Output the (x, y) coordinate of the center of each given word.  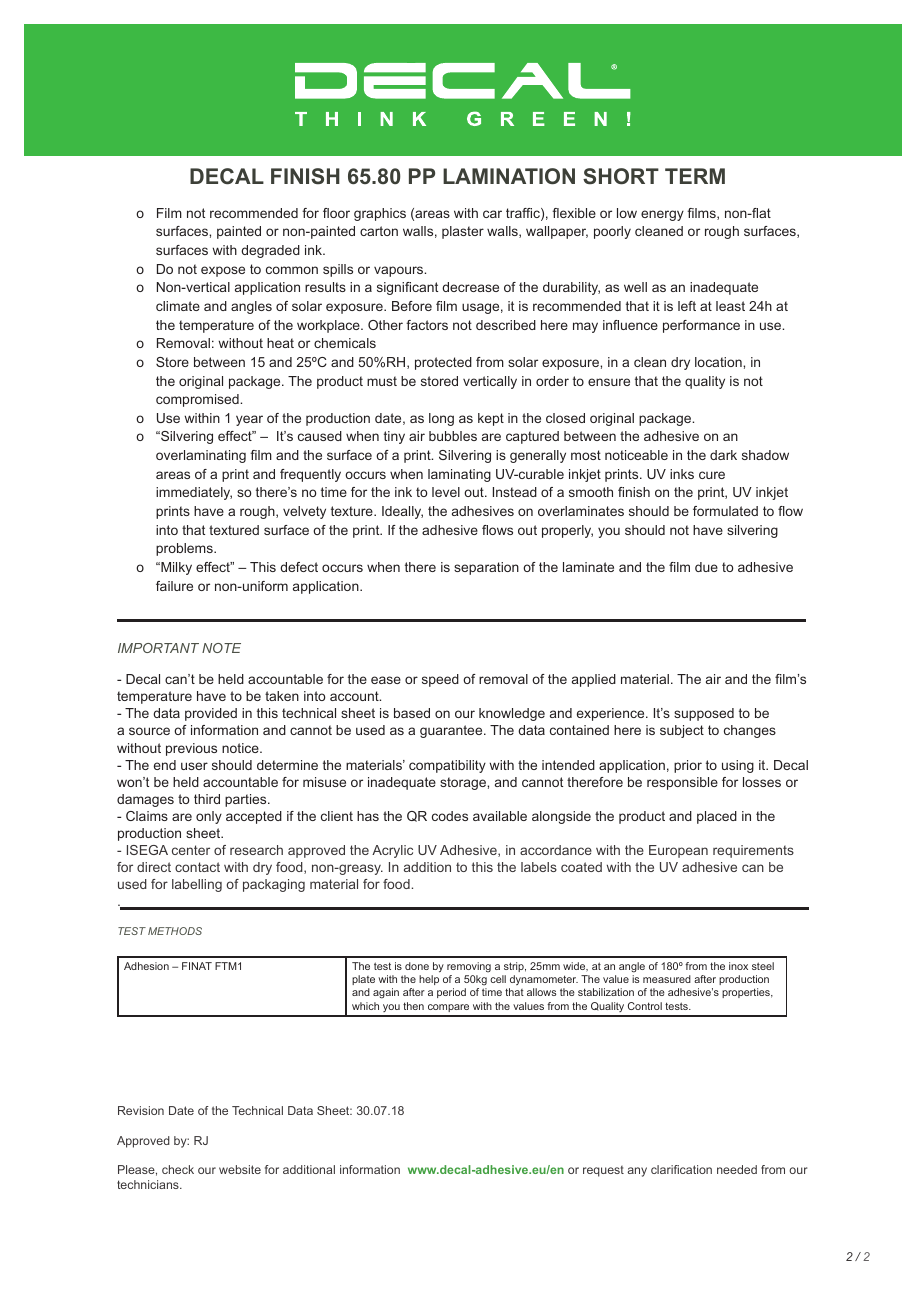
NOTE (221, 648)
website (240, 1169)
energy (662, 215)
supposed (704, 714)
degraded (270, 251)
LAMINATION (509, 176)
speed (440, 680)
